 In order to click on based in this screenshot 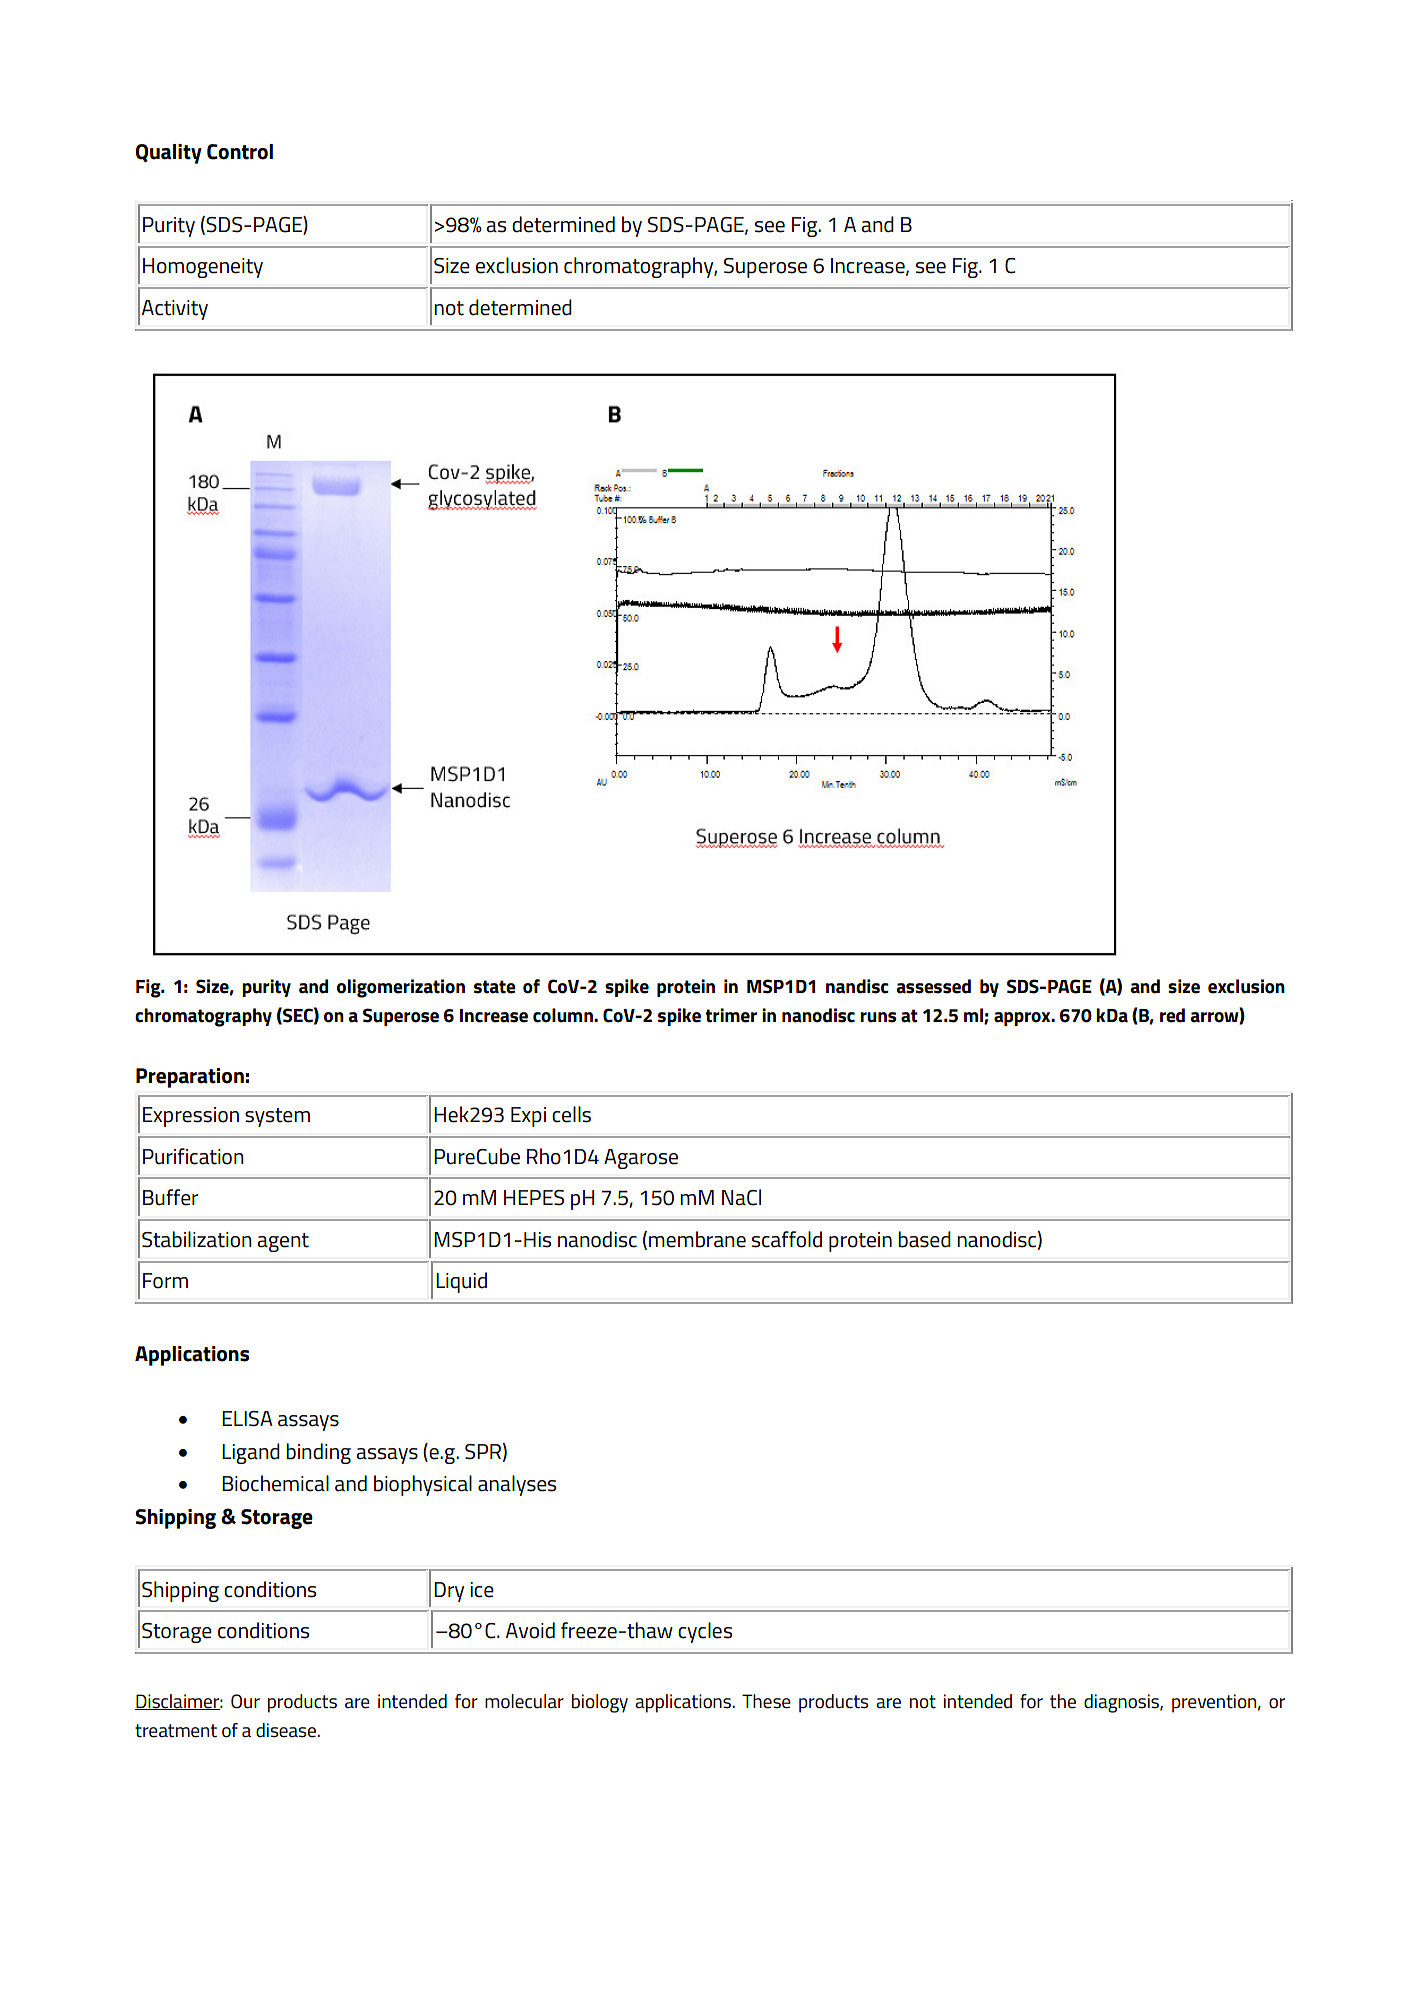, I will do `click(924, 1239)`.
